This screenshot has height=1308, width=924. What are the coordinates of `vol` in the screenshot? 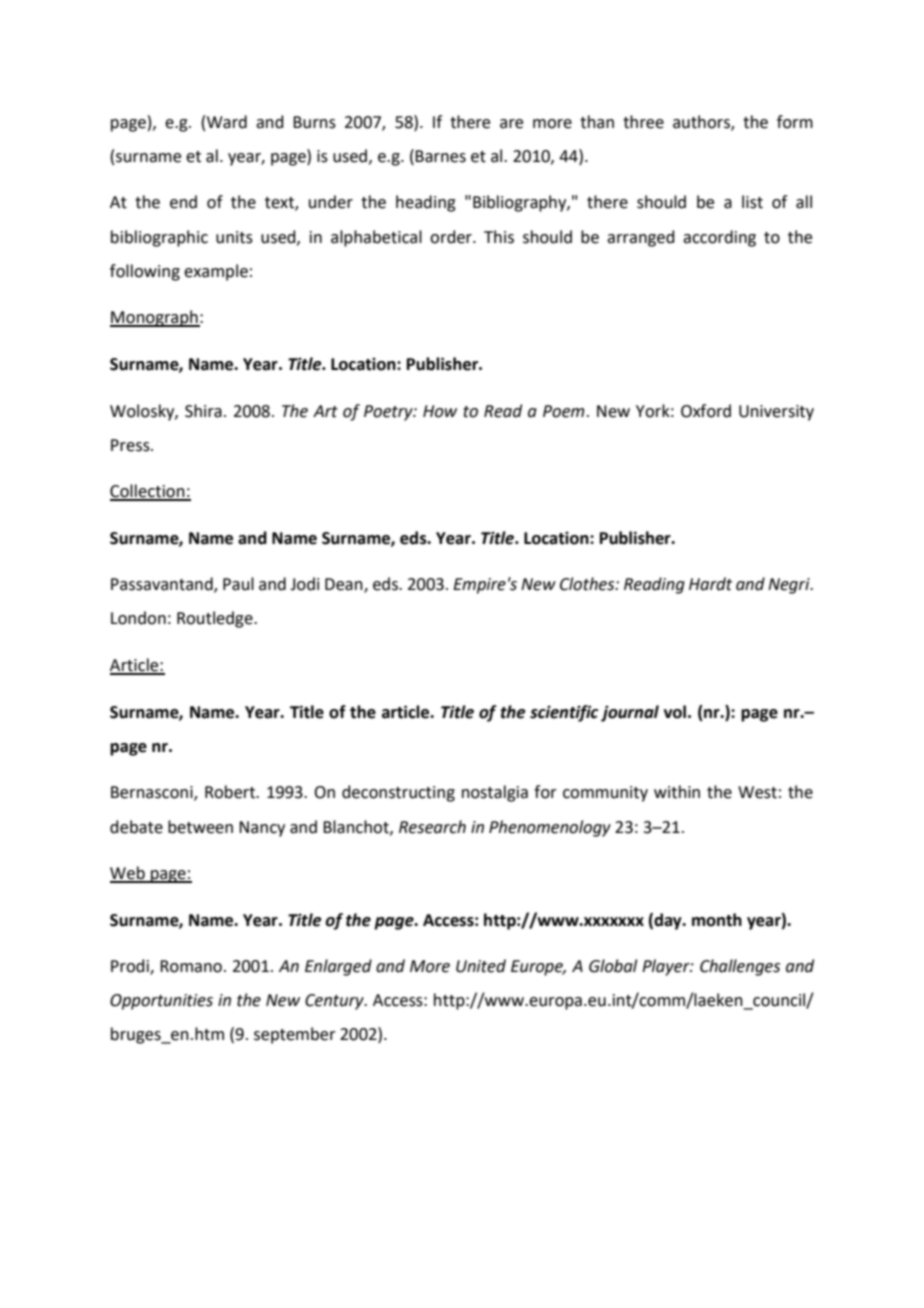 It's located at (675, 712).
